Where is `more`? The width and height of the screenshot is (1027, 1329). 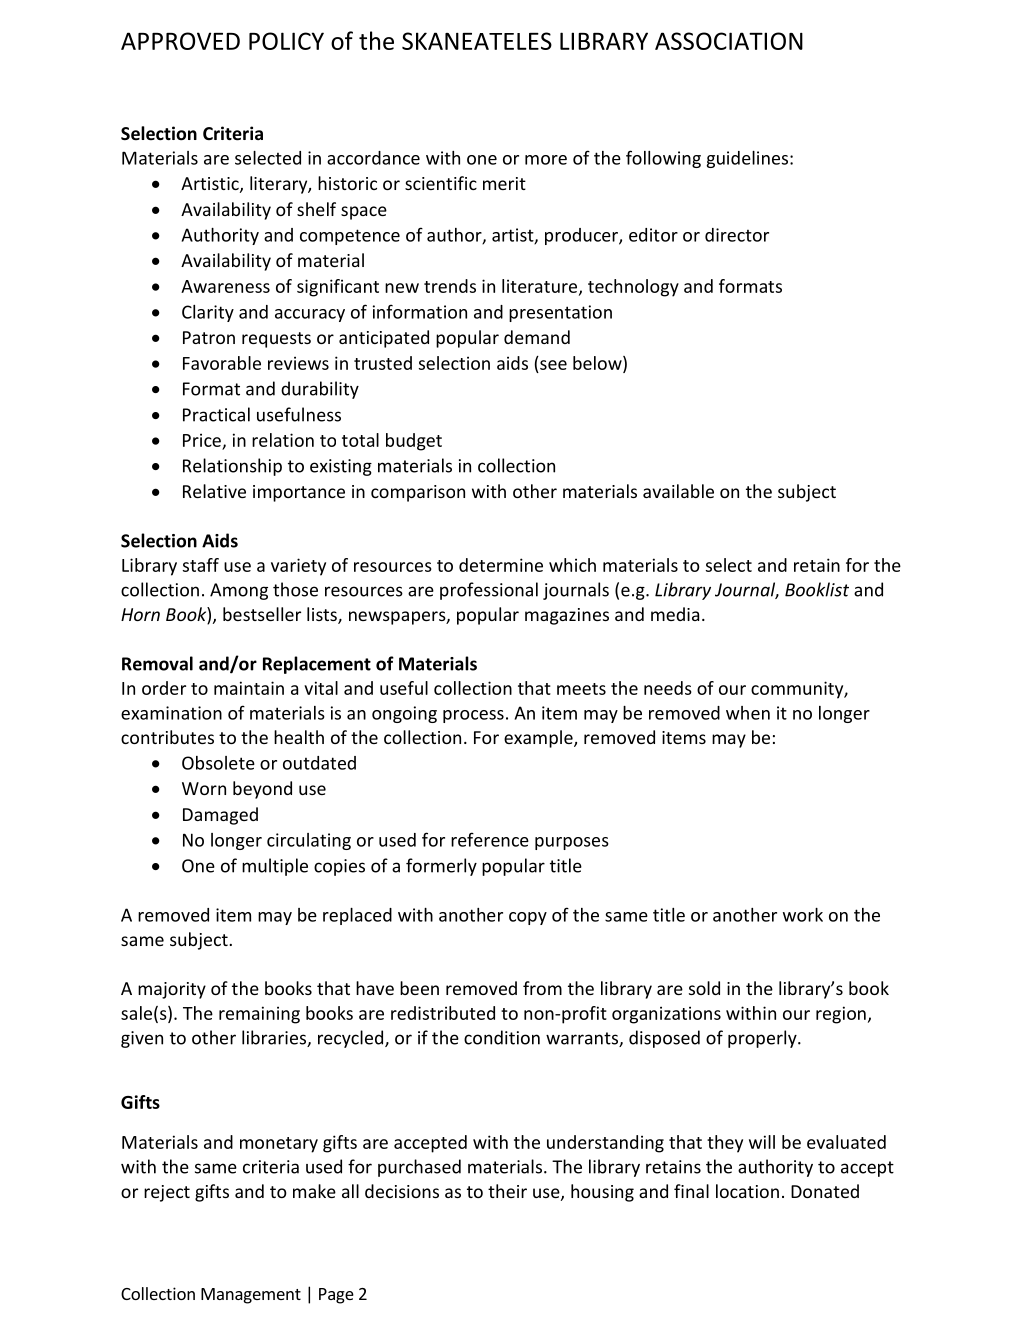 more is located at coordinates (546, 160).
